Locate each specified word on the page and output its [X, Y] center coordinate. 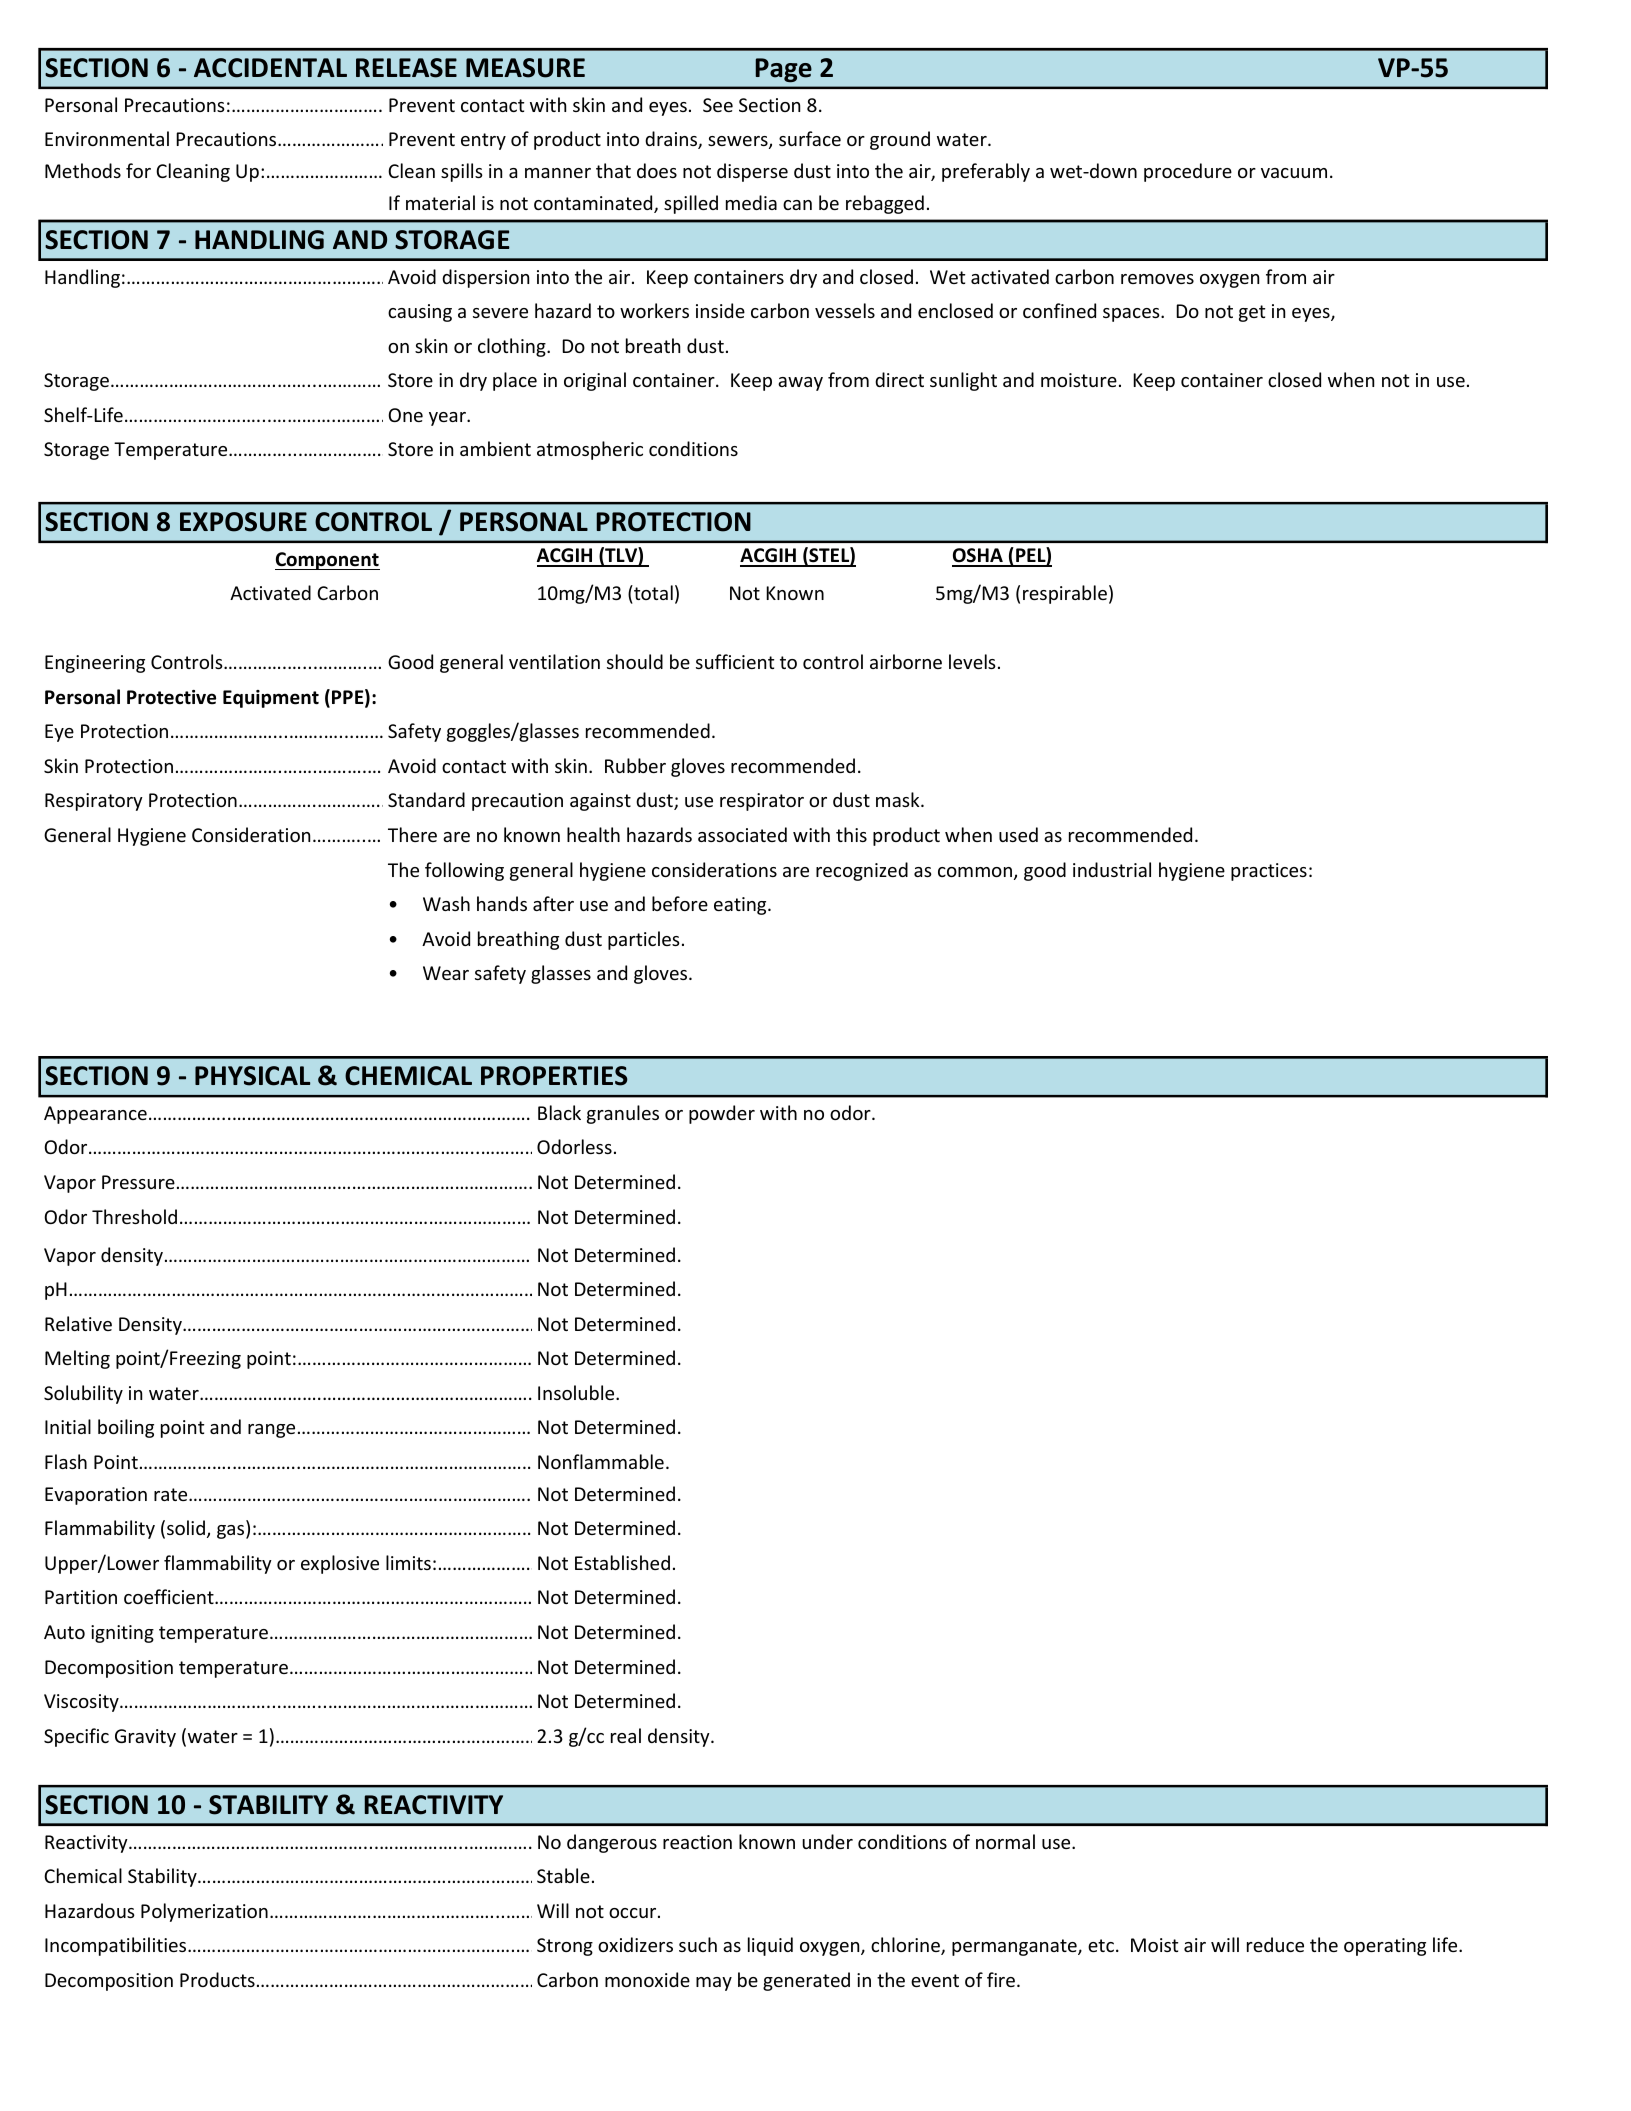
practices [1269, 872]
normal [1005, 1841]
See [718, 105]
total [652, 592]
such [698, 1944]
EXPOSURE [243, 522]
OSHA [978, 557]
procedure [1188, 172]
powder [722, 1114]
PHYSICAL [252, 1076]
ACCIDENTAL [270, 68]
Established [622, 1562]
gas [232, 1532]
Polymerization [204, 1912]
